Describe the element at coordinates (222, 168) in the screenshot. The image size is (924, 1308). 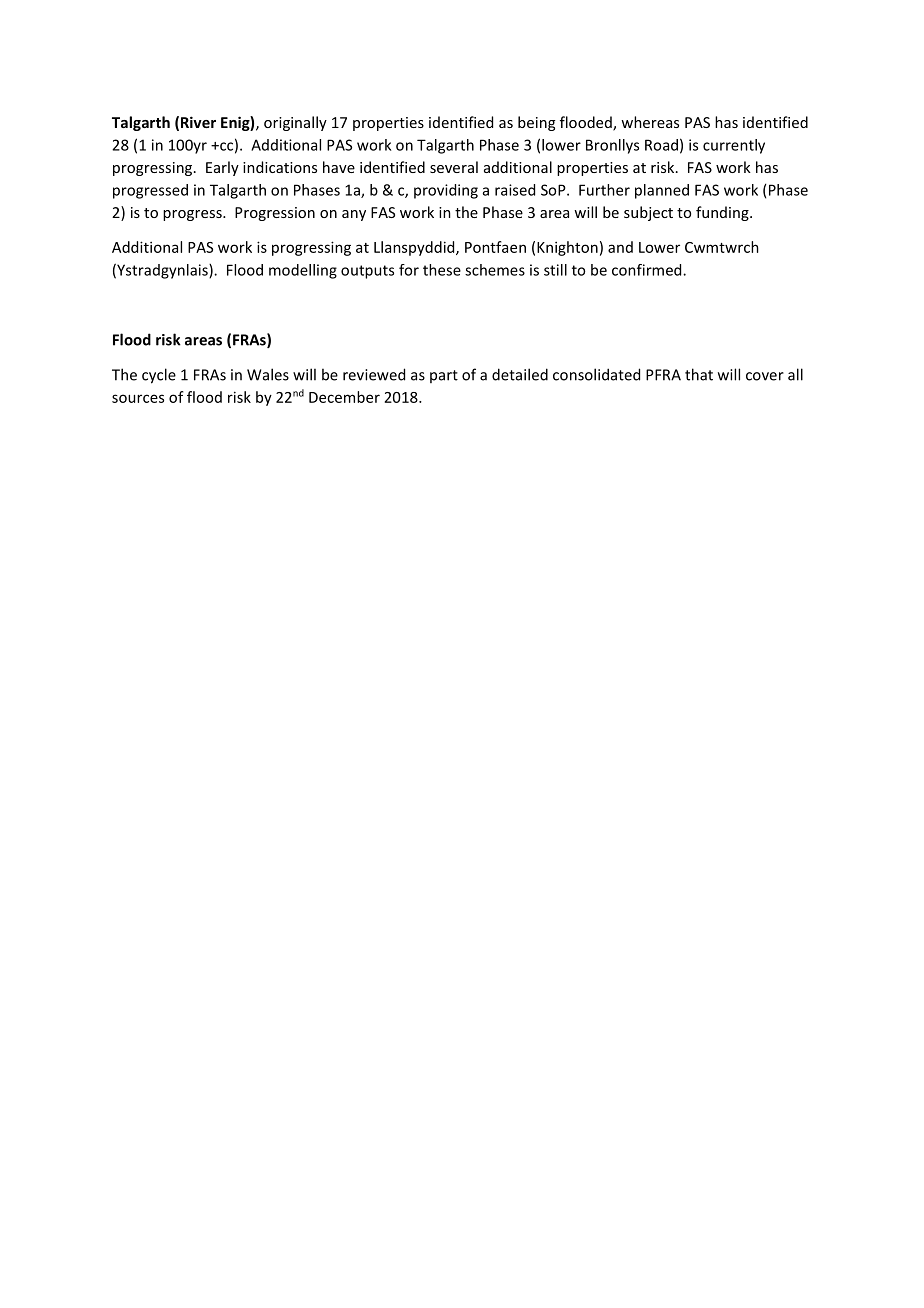
I see `Early` at that location.
